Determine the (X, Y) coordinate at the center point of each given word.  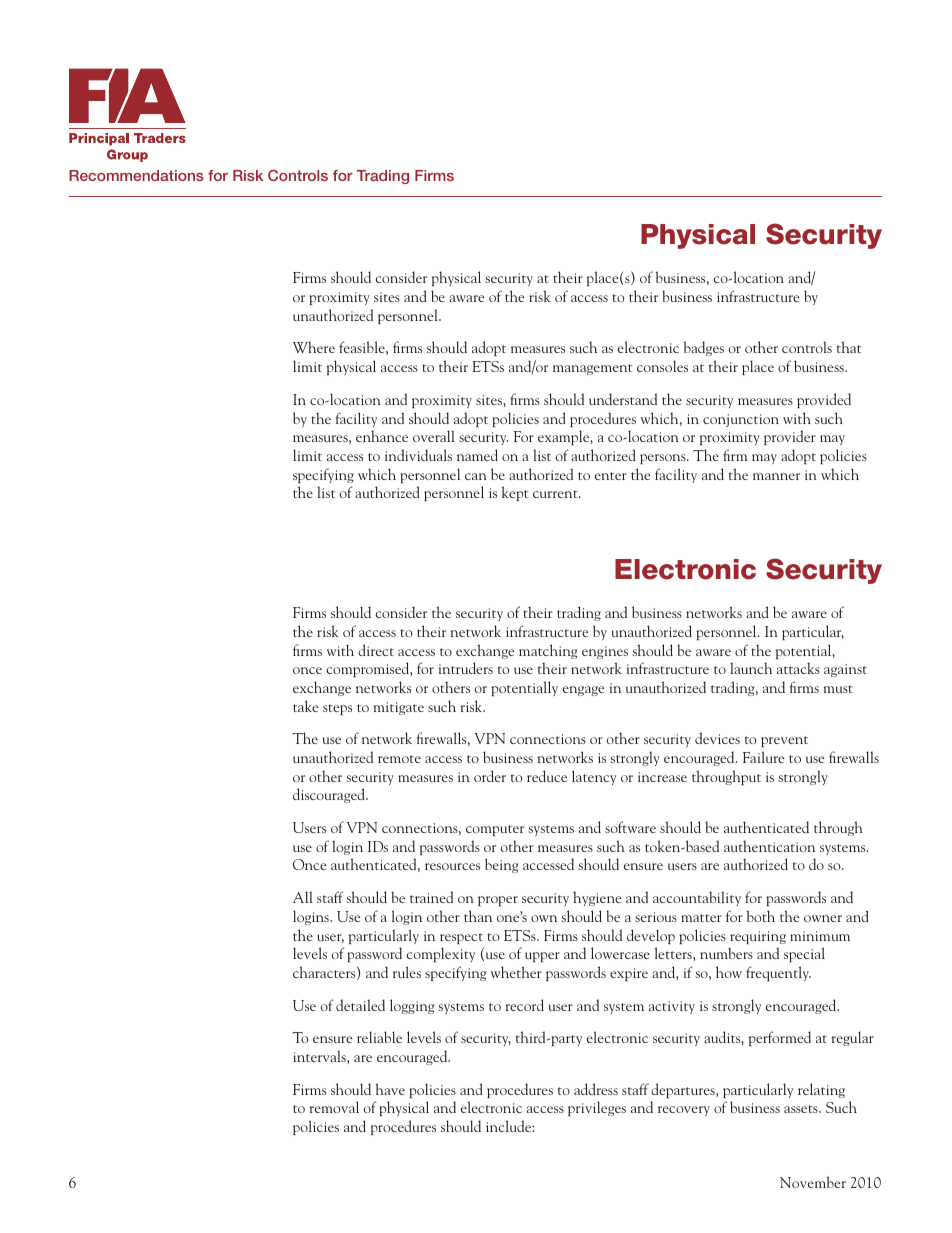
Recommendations (136, 175)
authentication (769, 846)
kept (514, 493)
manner (776, 476)
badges (704, 348)
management (592, 369)
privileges (597, 1108)
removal (334, 1107)
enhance (382, 436)
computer (495, 830)
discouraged (330, 795)
